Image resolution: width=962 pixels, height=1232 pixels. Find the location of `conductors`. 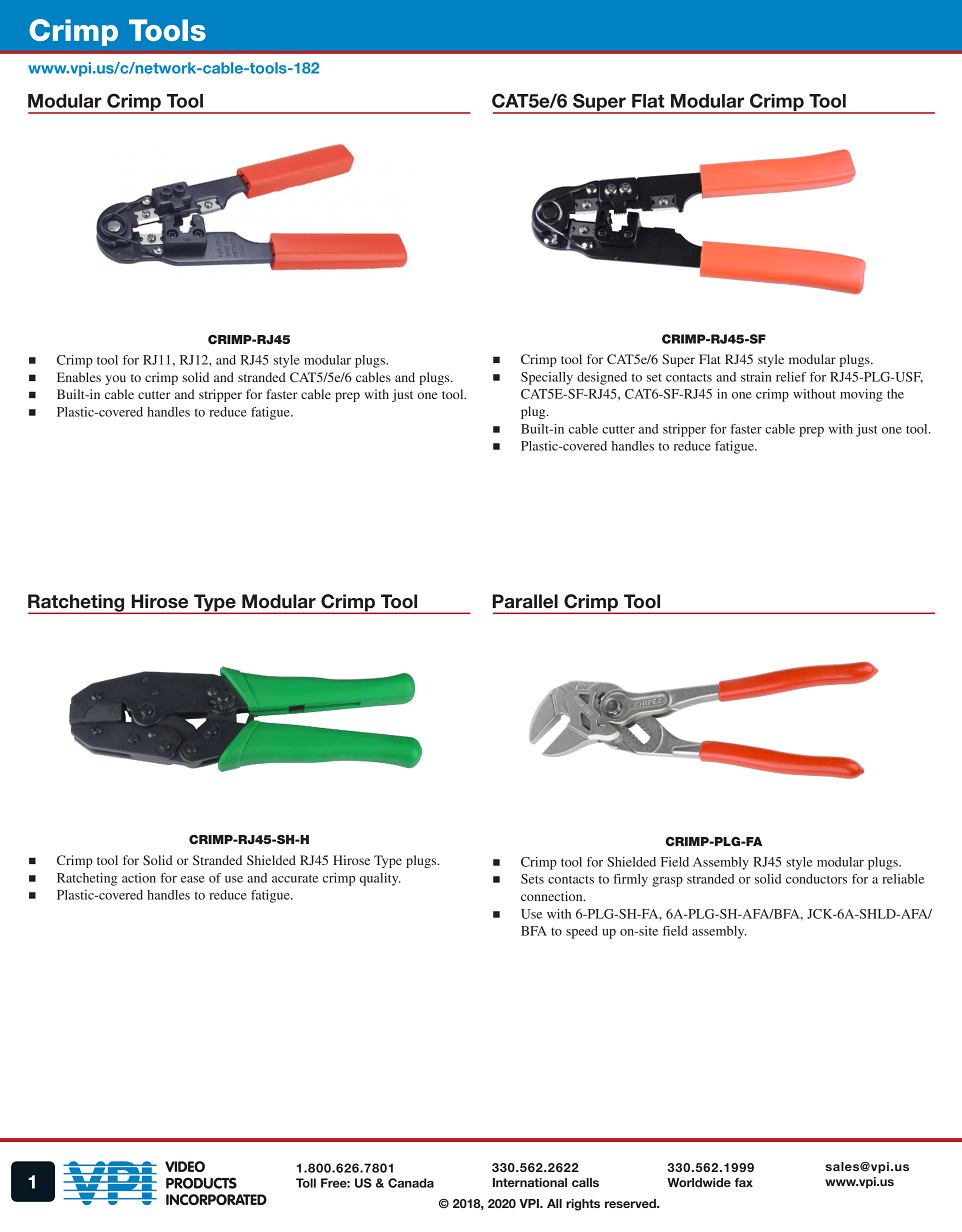

conductors is located at coordinates (816, 879).
